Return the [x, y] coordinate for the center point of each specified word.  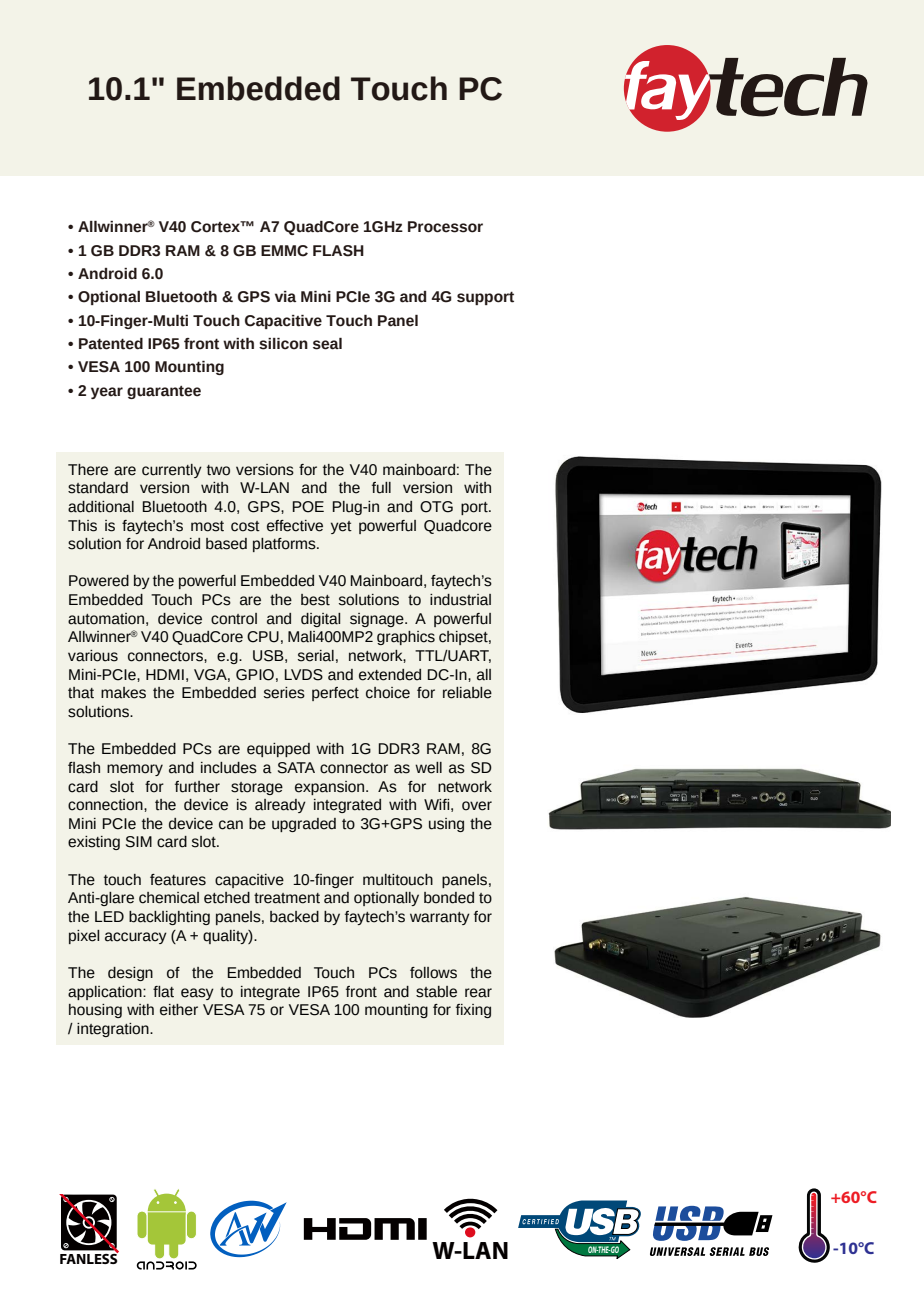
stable [436, 992]
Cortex [216, 227]
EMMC [284, 251]
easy [197, 994]
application [106, 993]
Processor [445, 227]
